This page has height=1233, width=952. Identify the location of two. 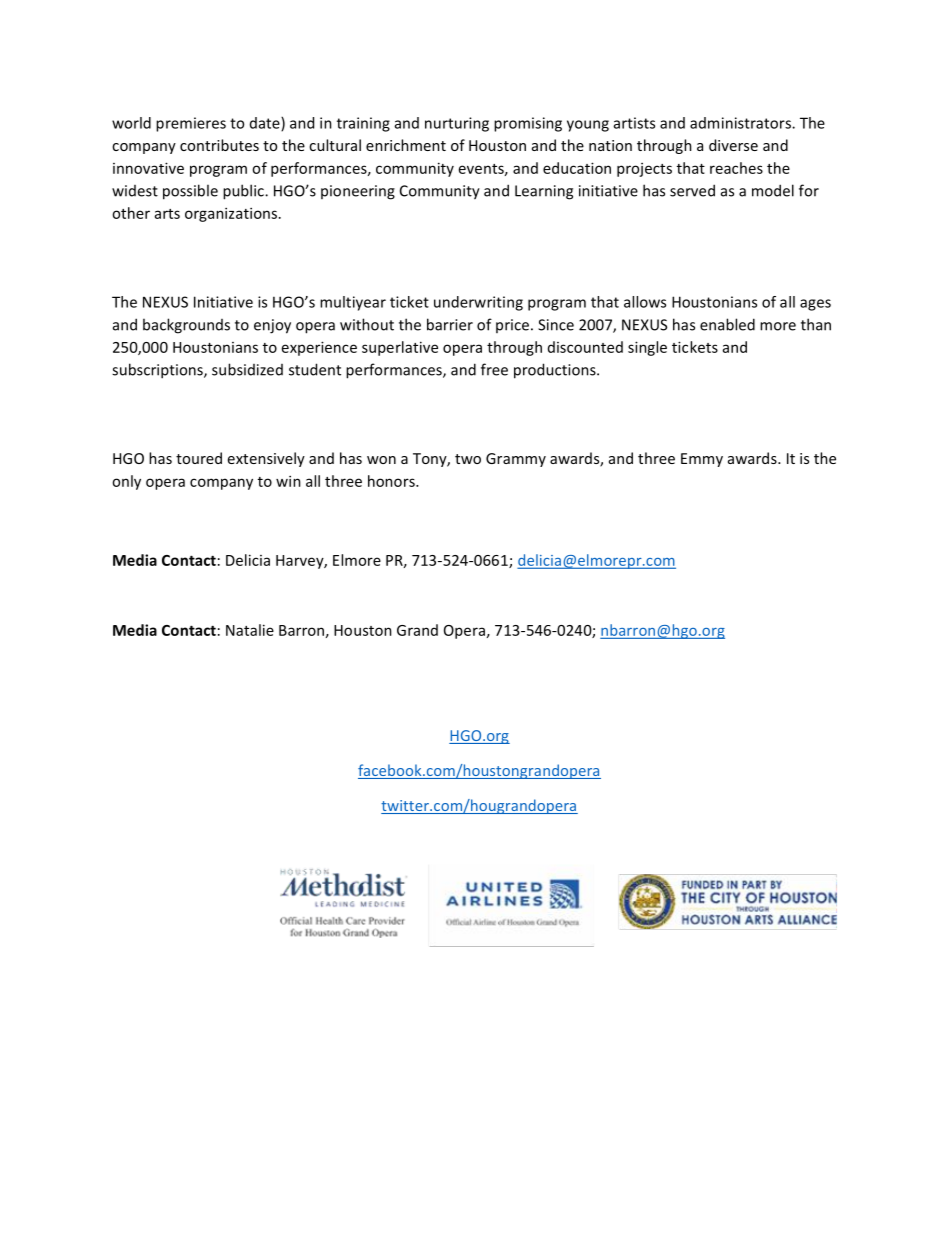
(468, 459).
